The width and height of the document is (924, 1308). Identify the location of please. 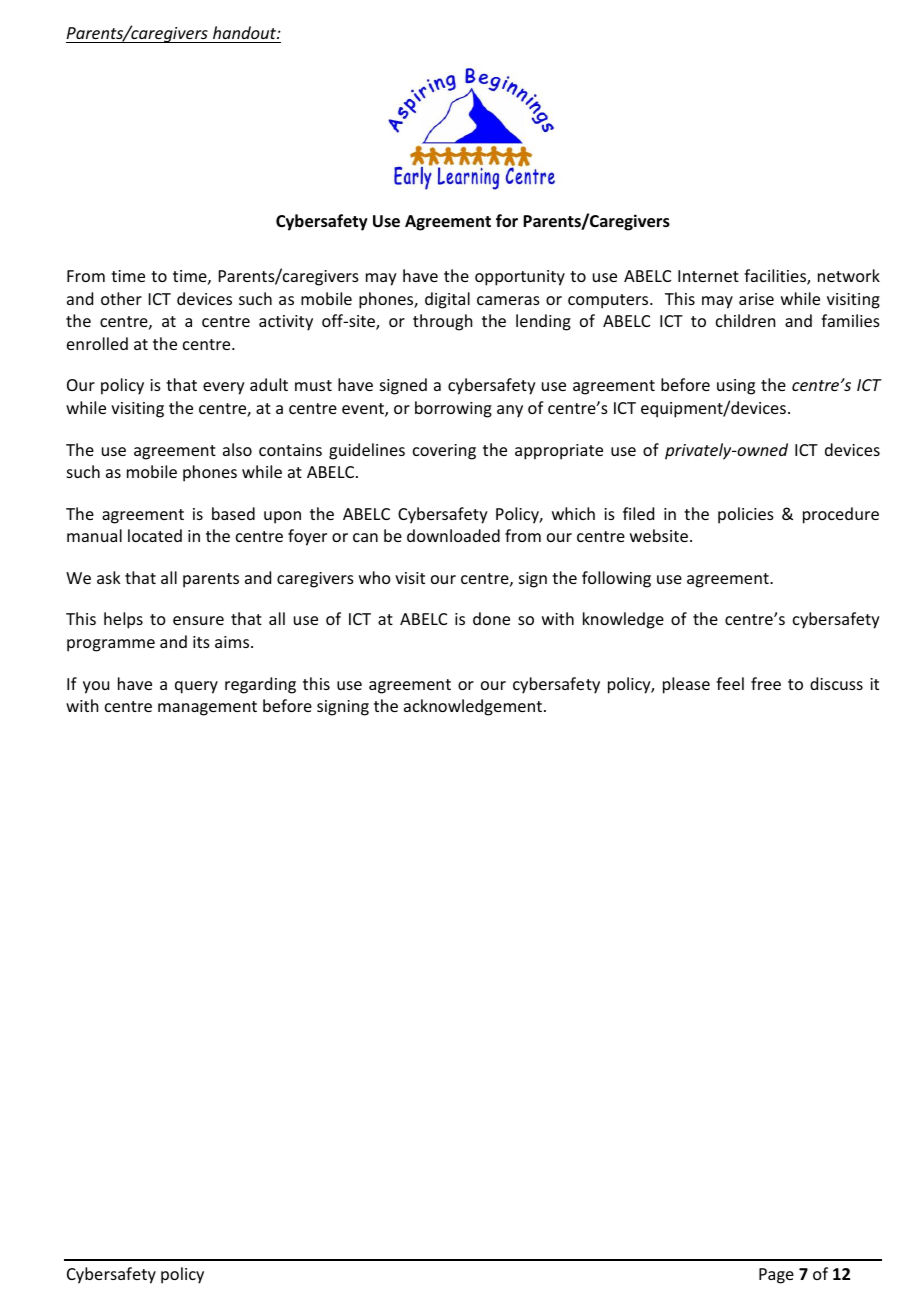
(686, 685).
